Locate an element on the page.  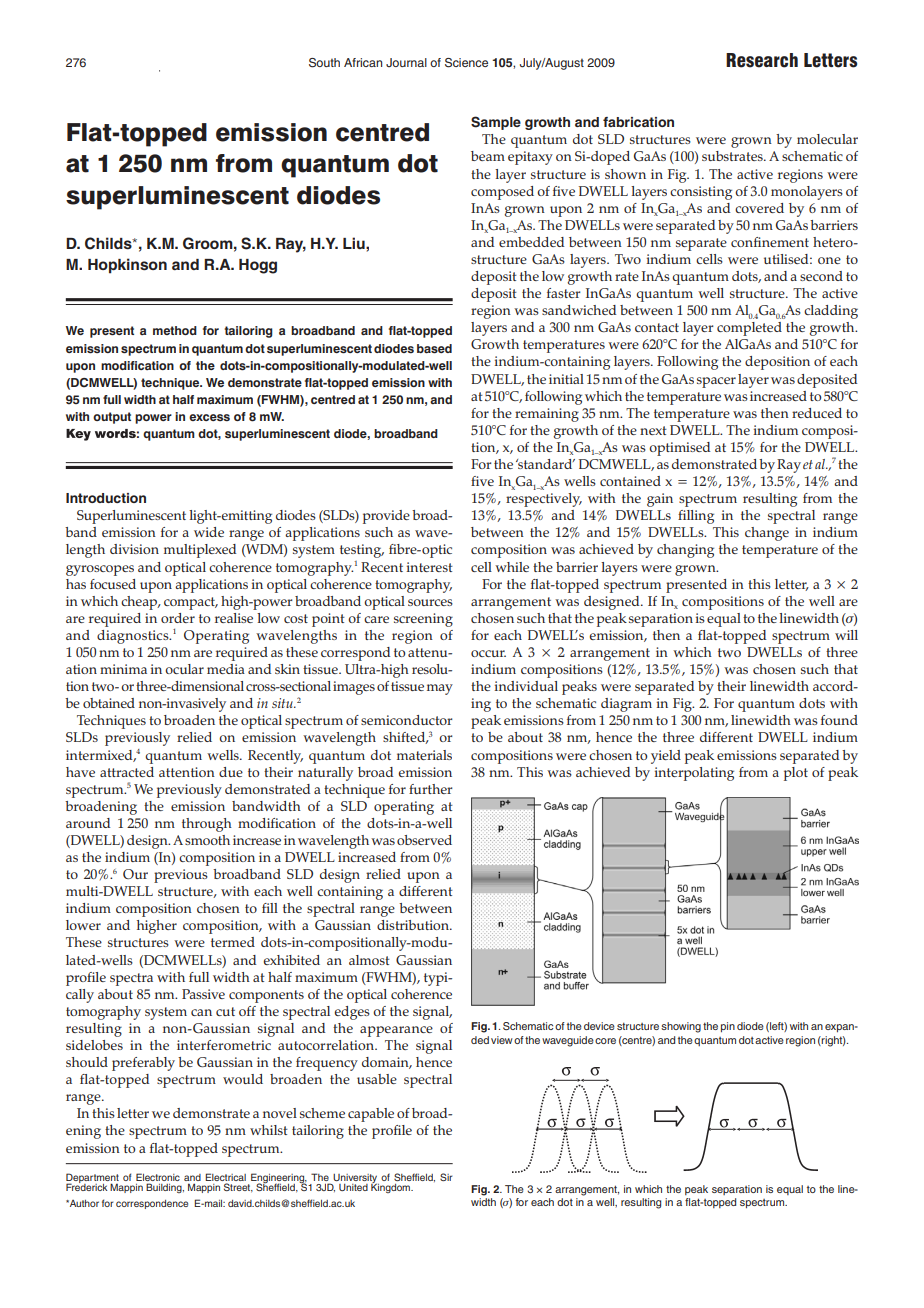
plot is located at coordinates (796, 774).
